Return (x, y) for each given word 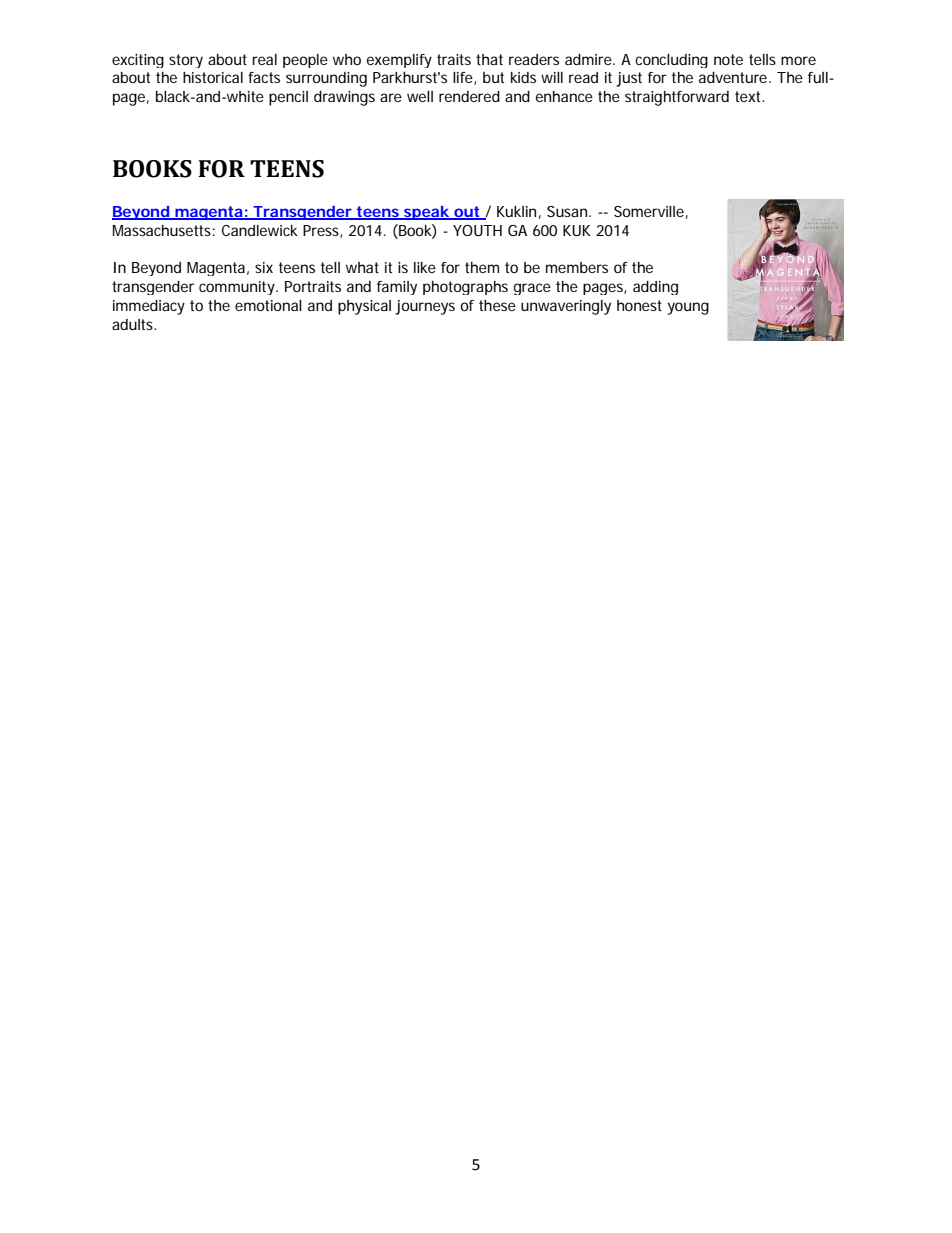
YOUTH (477, 230)
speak (426, 213)
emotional (268, 305)
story (186, 61)
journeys (425, 307)
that (489, 59)
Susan (568, 211)
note (728, 59)
